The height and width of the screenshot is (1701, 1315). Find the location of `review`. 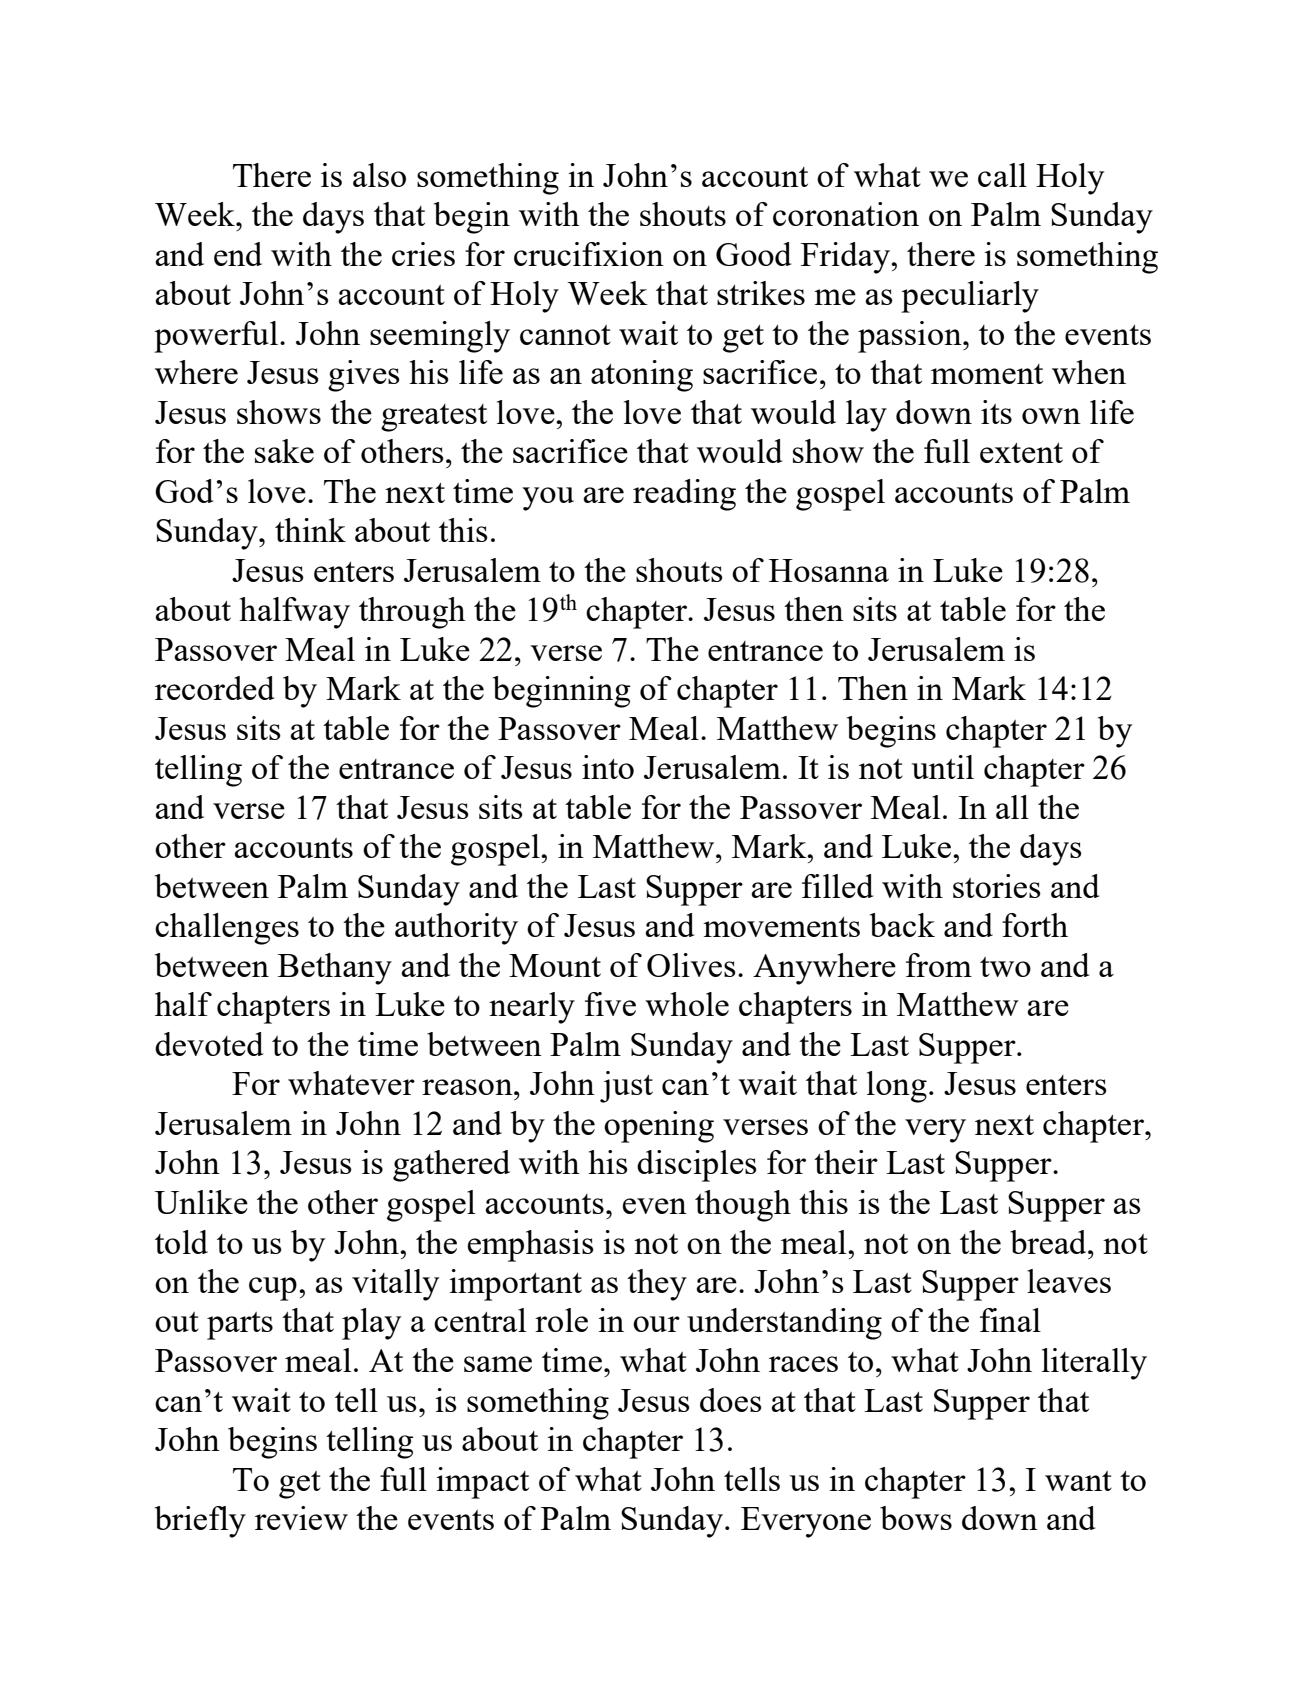

review is located at coordinates (301, 1518).
